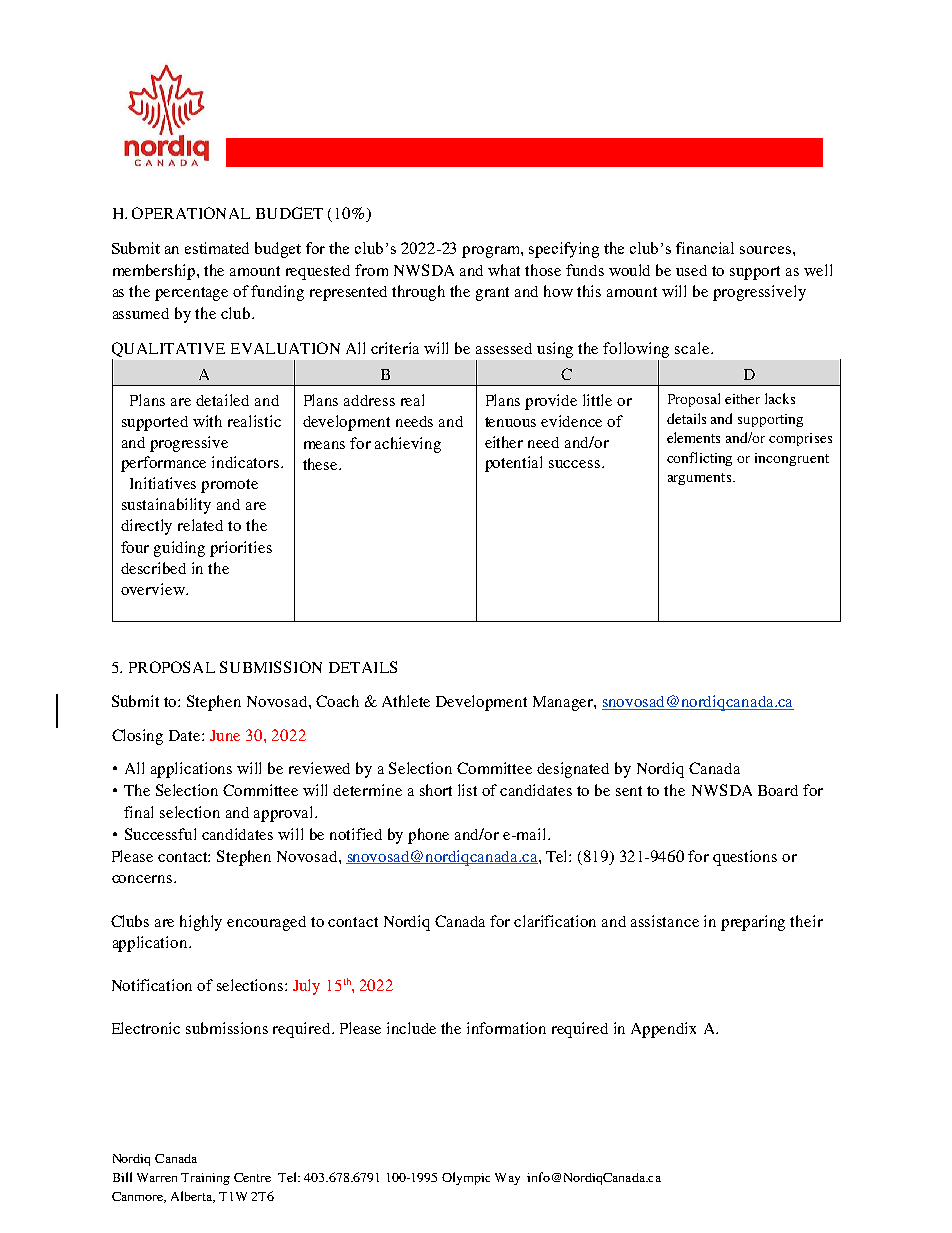 Image resolution: width=952 pixels, height=1233 pixels. What do you see at coordinates (466, 1178) in the image?
I see `Olympic` at bounding box center [466, 1178].
